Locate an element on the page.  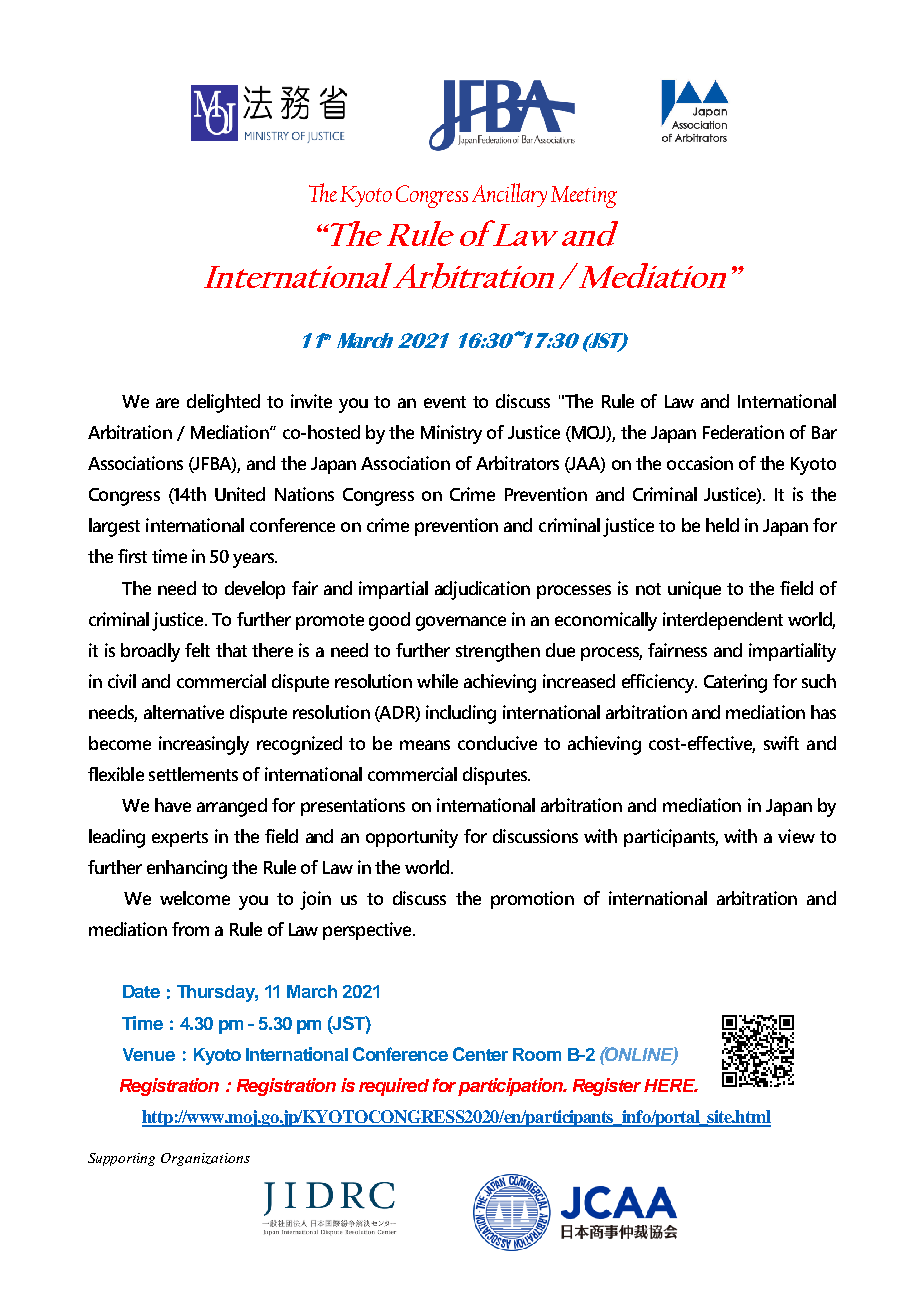
adjudication is located at coordinates (482, 590).
